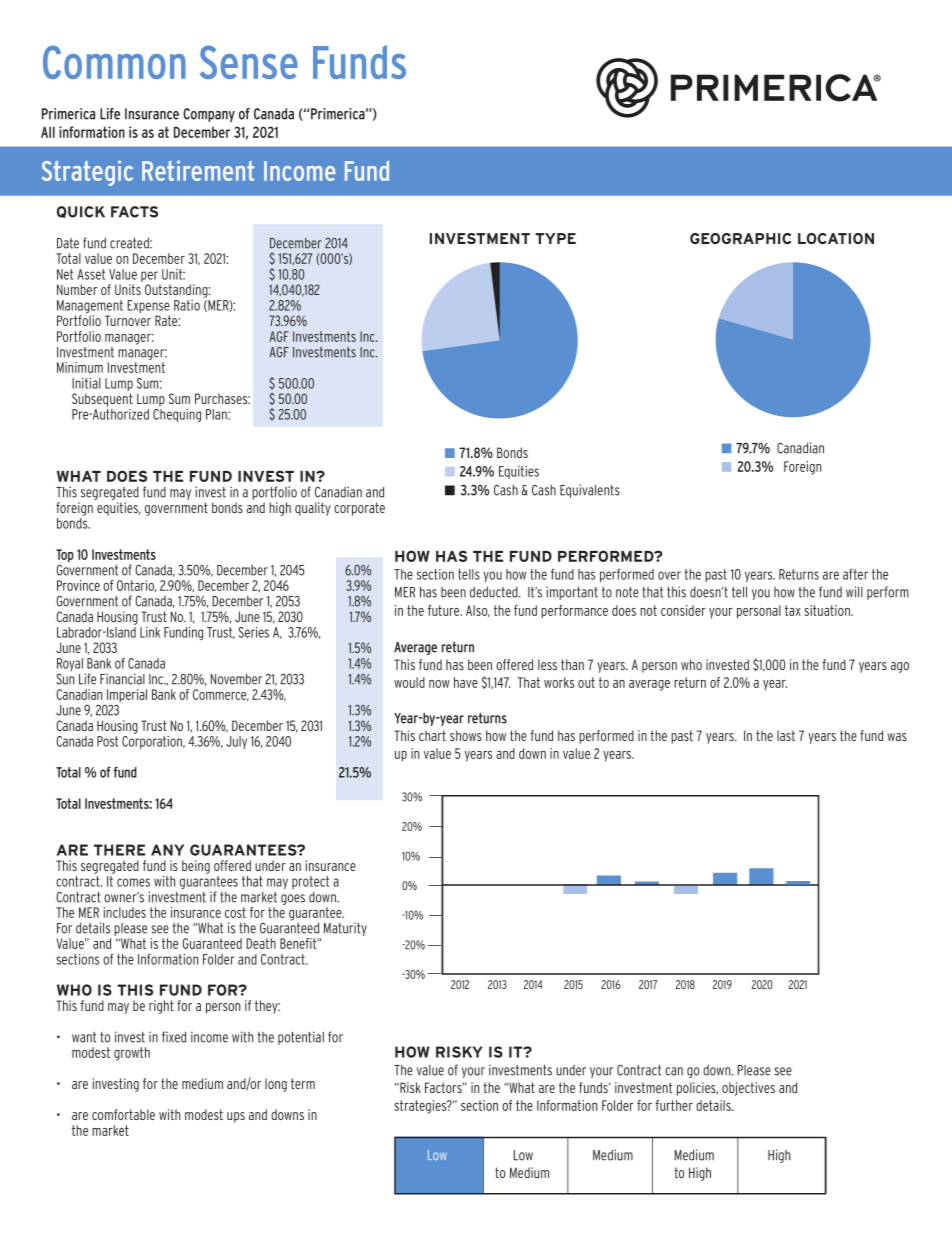 The image size is (952, 1233). I want to click on Common, so click(114, 62).
